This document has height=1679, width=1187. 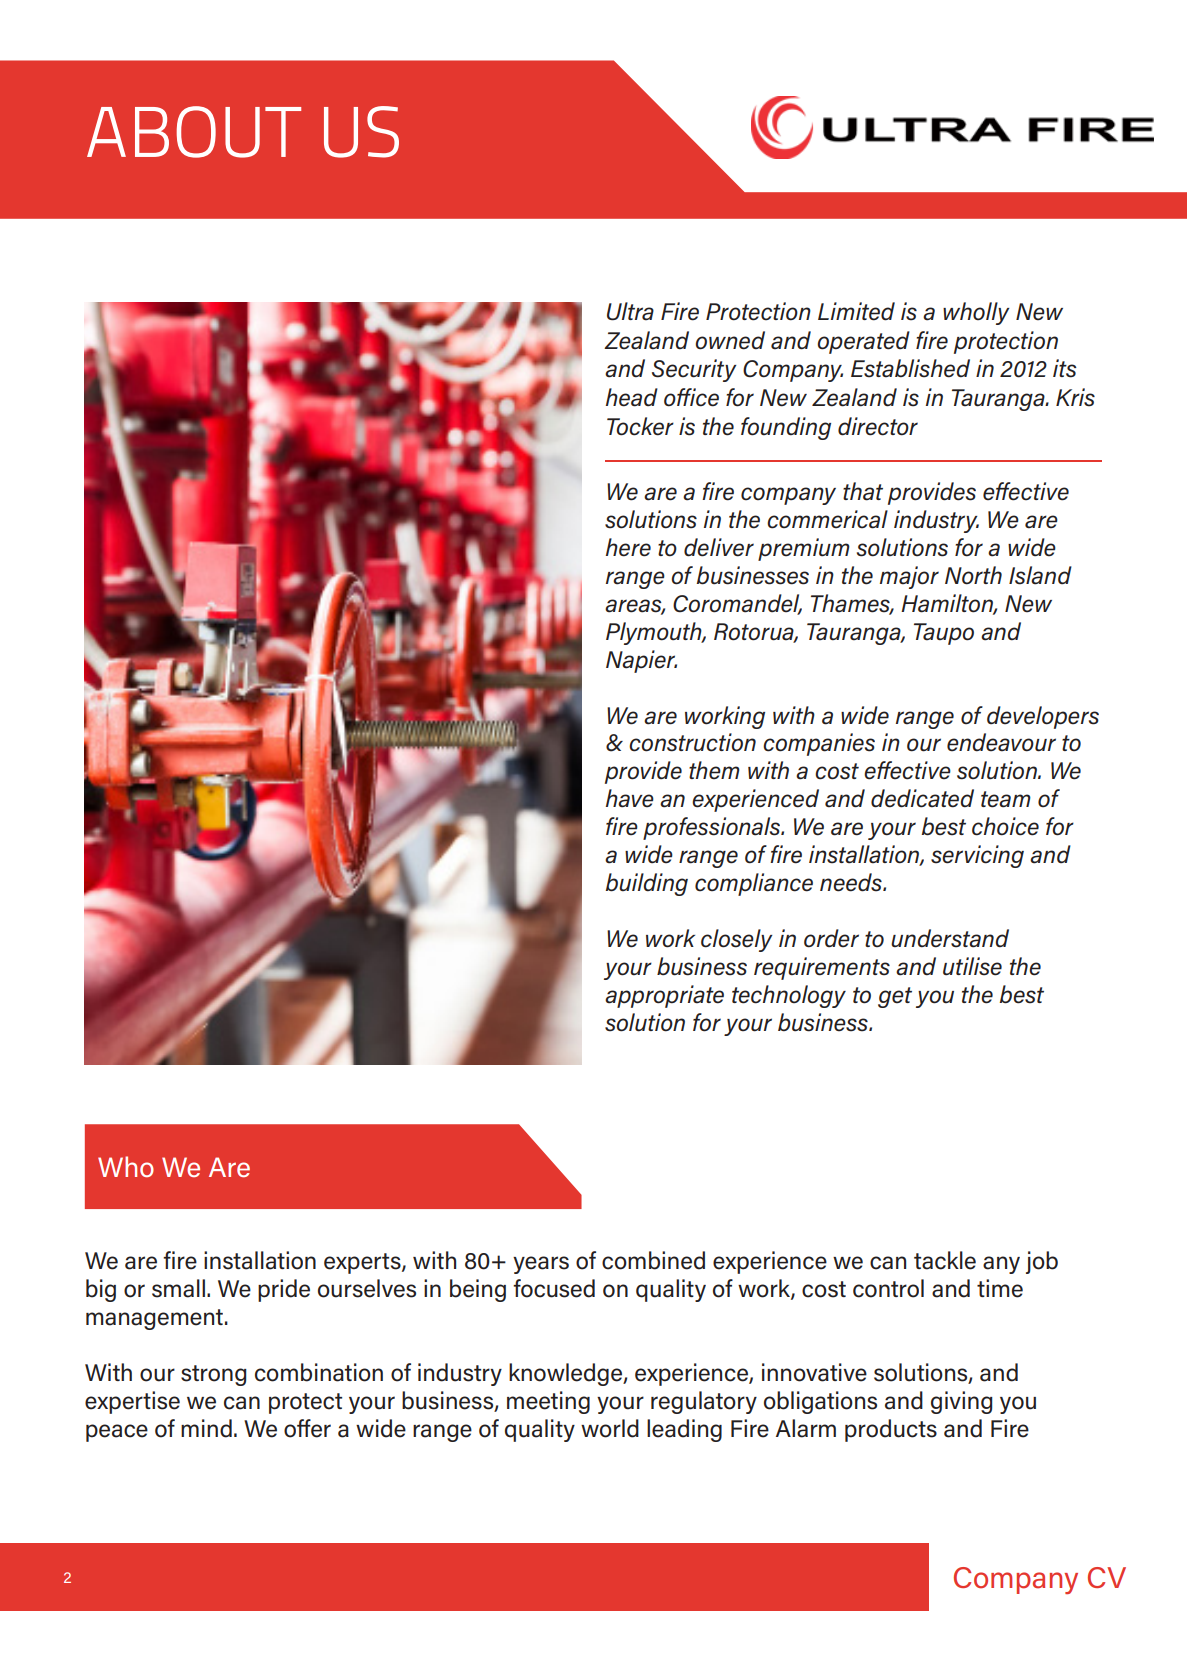 I want to click on experts, so click(x=363, y=1263).
